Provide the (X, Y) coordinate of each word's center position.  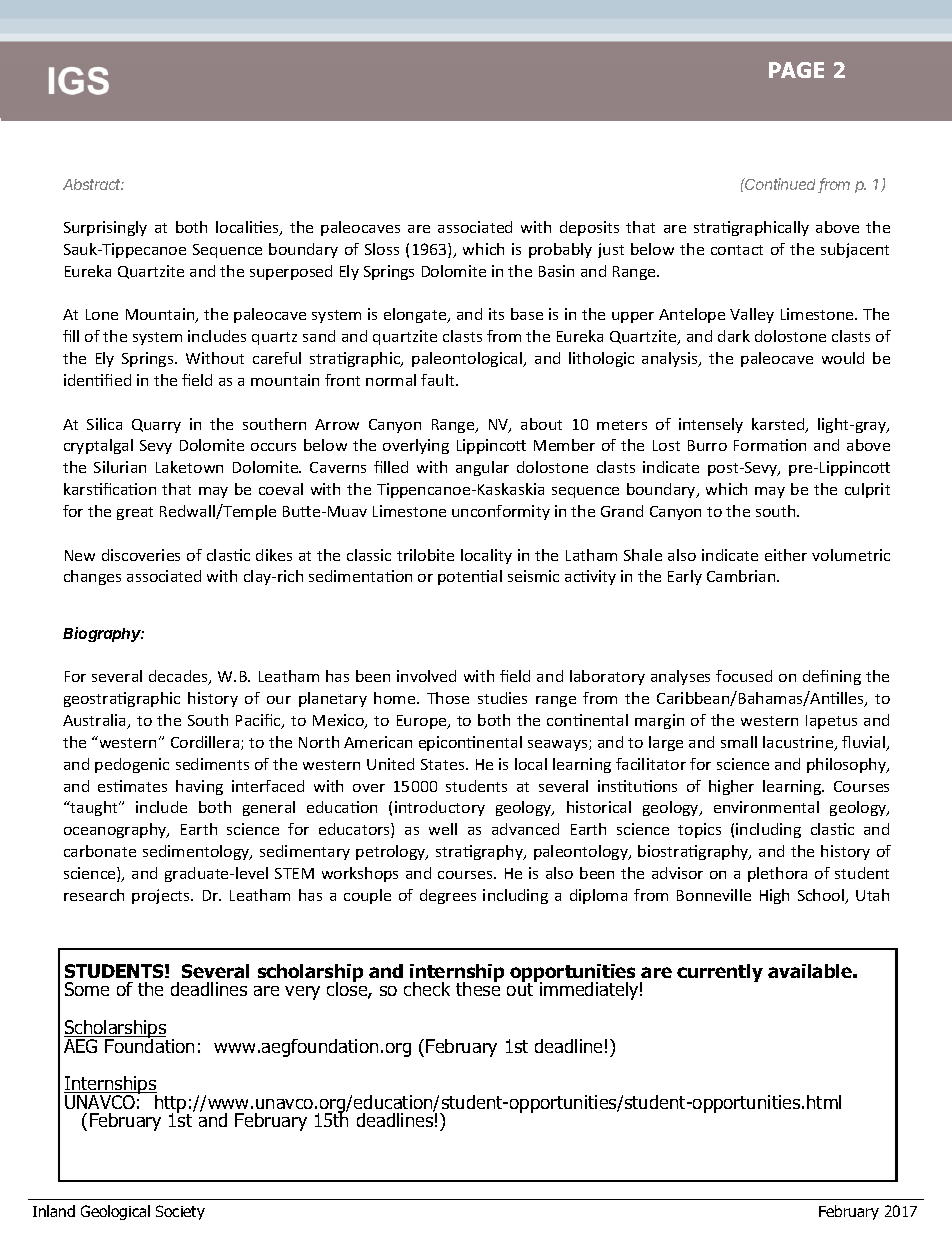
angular (482, 468)
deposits (589, 228)
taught (94, 808)
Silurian (120, 467)
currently (720, 973)
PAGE (796, 70)
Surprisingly (105, 228)
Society (180, 1212)
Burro (707, 445)
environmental (766, 807)
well (443, 829)
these (478, 988)
